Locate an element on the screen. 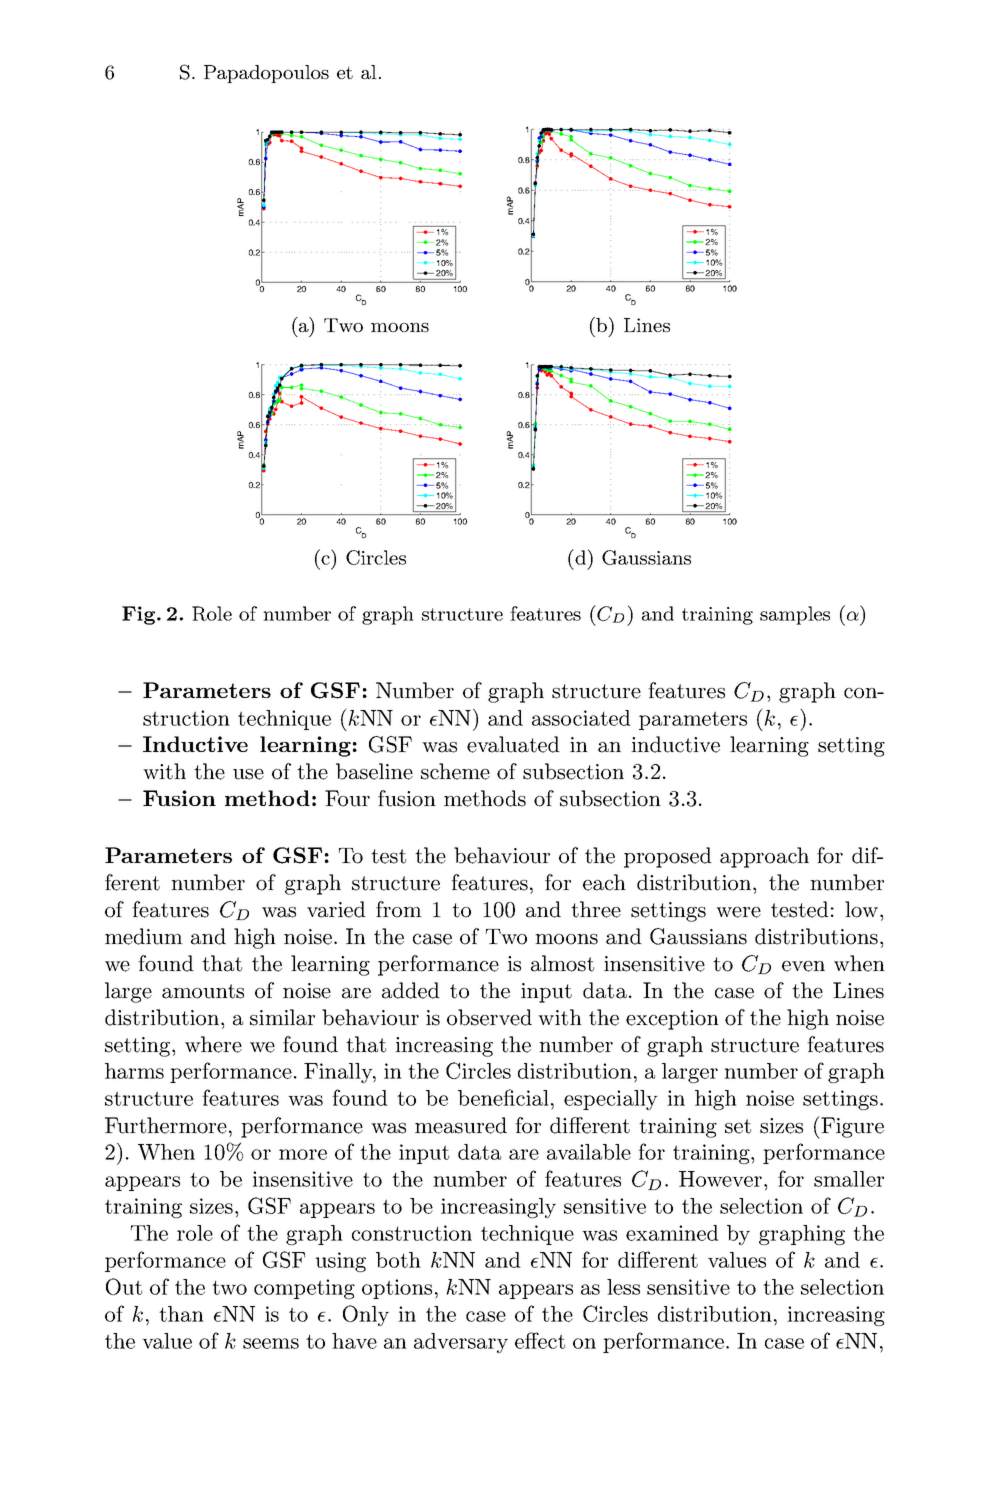  adversary is located at coordinates (461, 1343).
